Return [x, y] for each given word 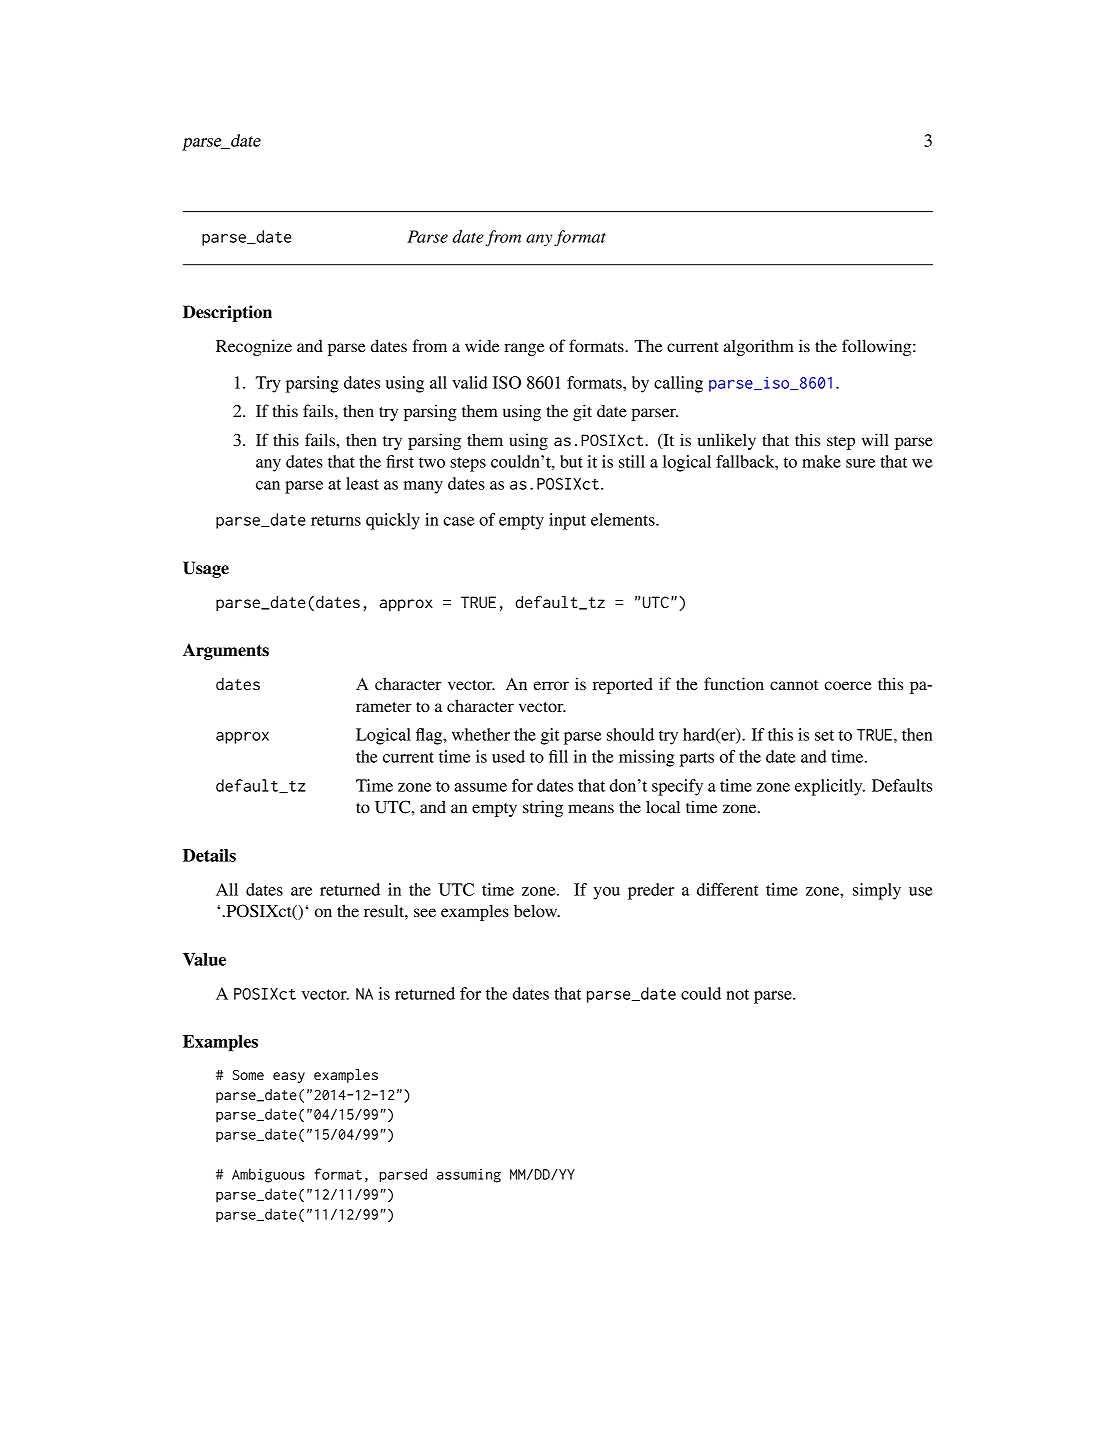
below [537, 910]
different [728, 889]
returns [336, 520]
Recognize [254, 347]
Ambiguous [268, 1175]
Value [204, 959]
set [824, 735]
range [524, 349]
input [567, 521]
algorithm [759, 347]
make [821, 461]
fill [558, 756]
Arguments [226, 651]
